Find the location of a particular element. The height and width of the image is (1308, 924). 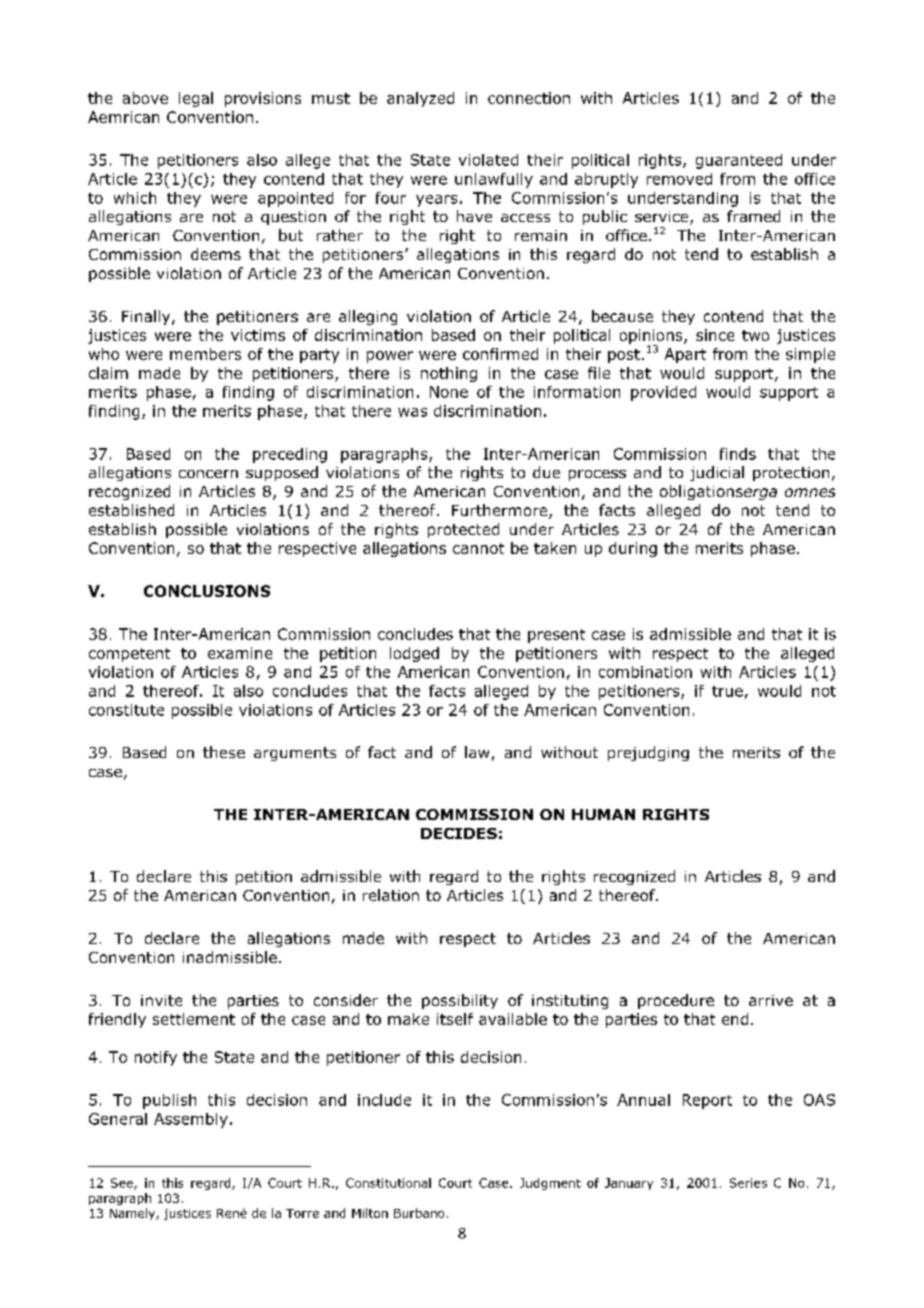

legal is located at coordinates (196, 99).
